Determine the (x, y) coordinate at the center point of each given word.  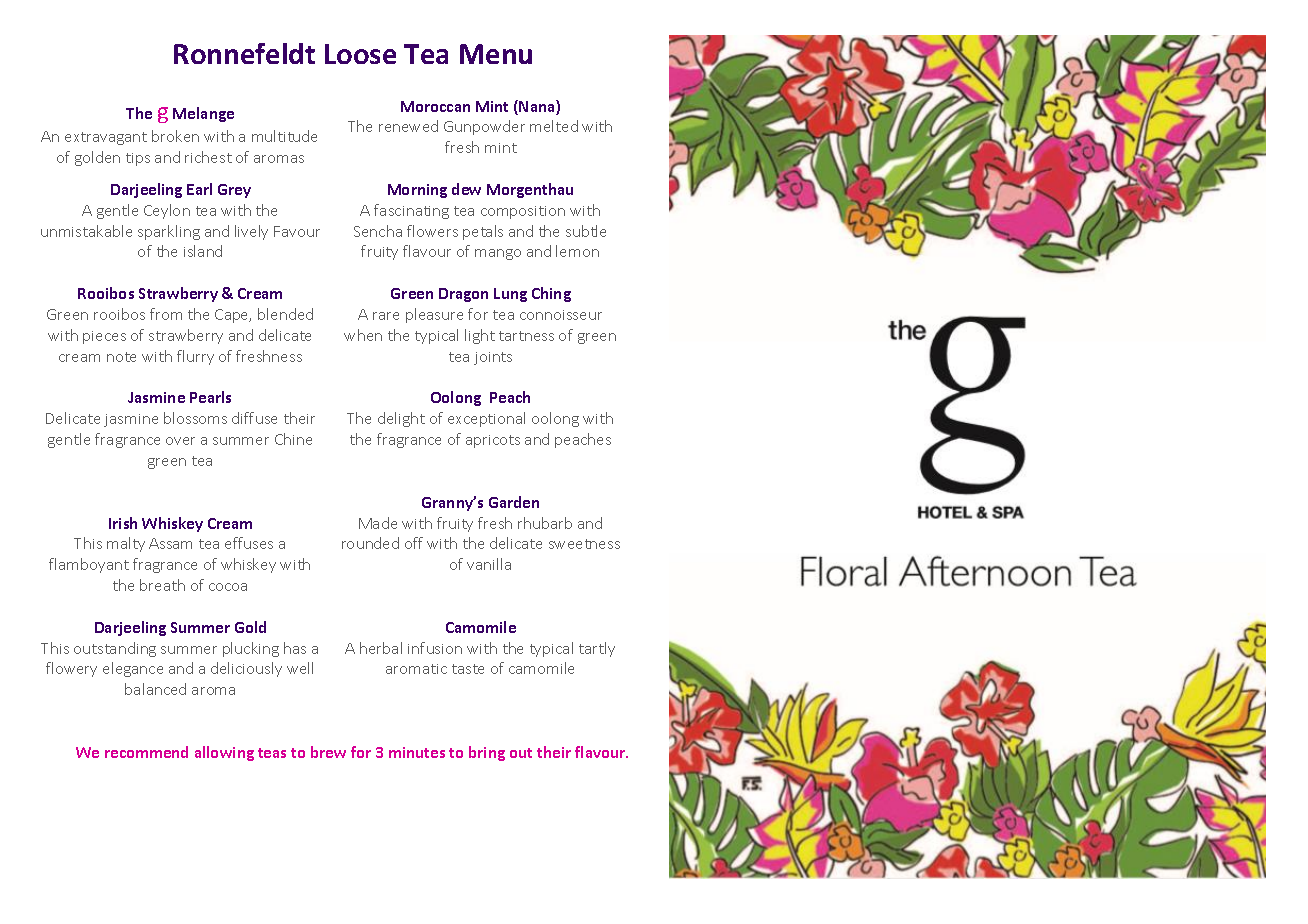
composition (523, 212)
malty (126, 544)
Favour (297, 231)
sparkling (169, 232)
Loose (360, 54)
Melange (203, 114)
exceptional (486, 419)
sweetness (584, 544)
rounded (370, 543)
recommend (146, 752)
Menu (496, 54)
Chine (293, 439)
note (121, 357)
